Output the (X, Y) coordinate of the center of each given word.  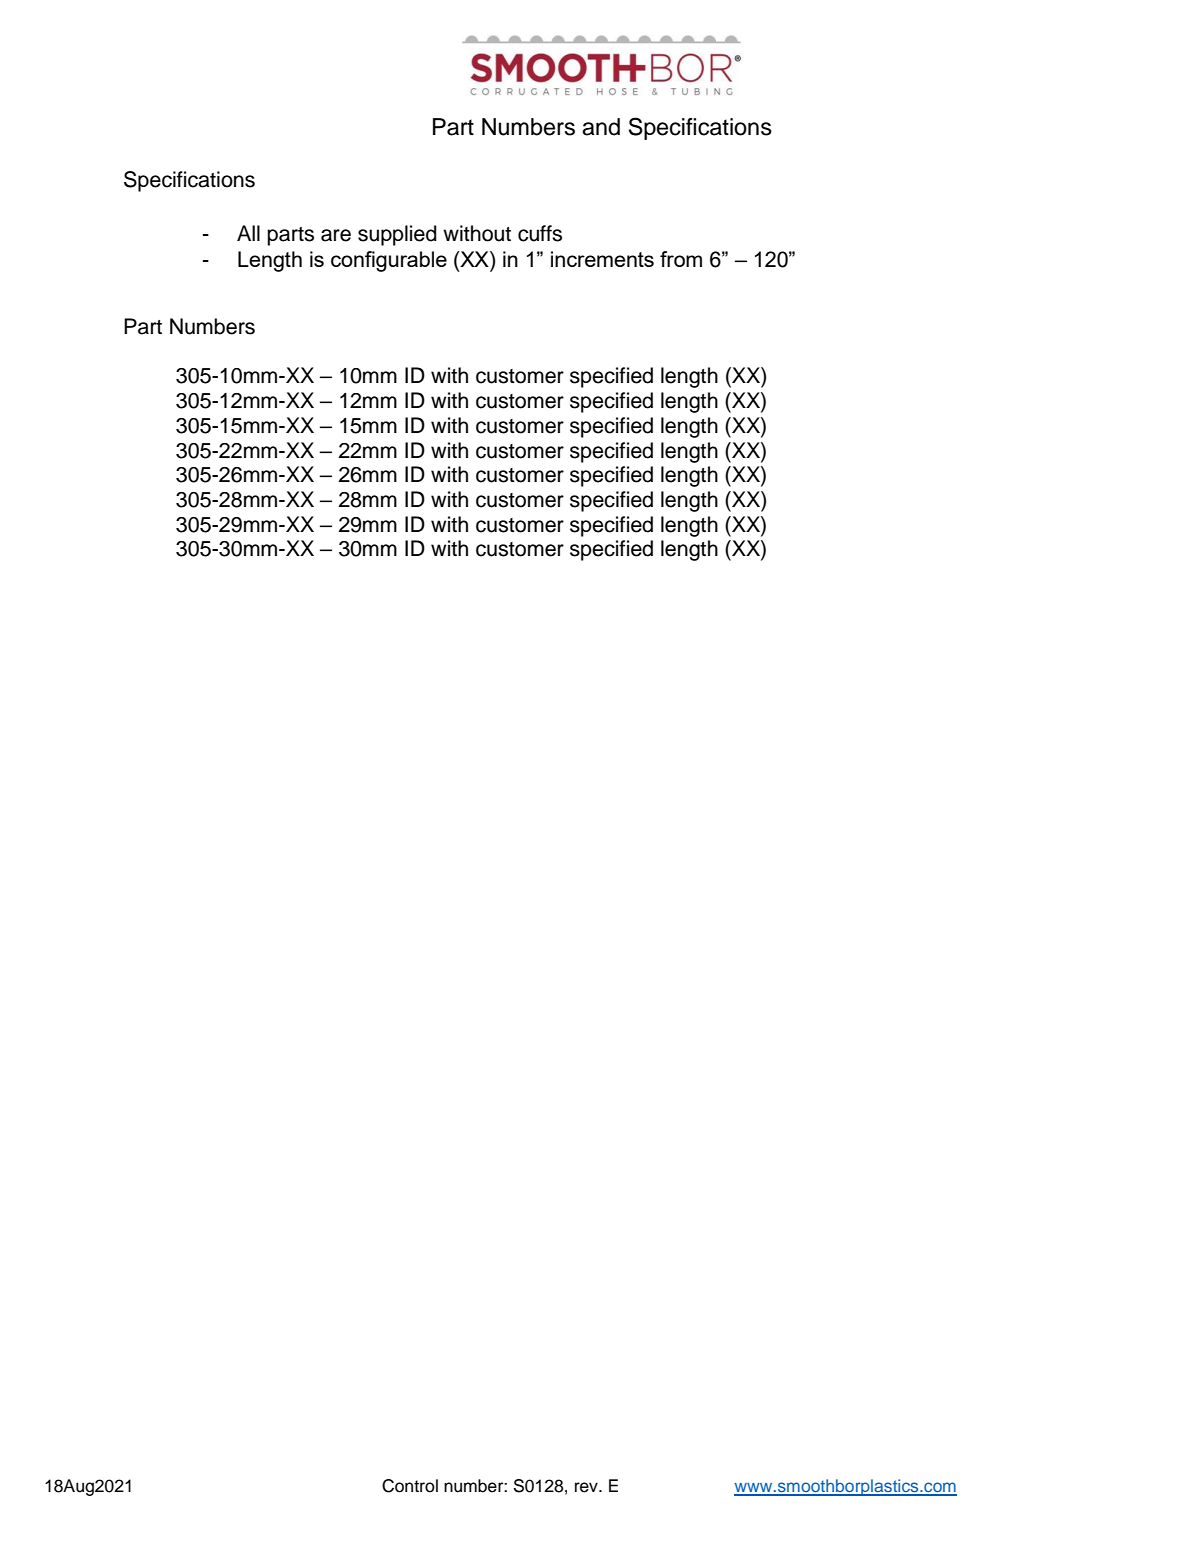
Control (410, 1486)
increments (602, 259)
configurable (389, 261)
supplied (397, 235)
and (601, 127)
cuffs (540, 233)
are (336, 235)
